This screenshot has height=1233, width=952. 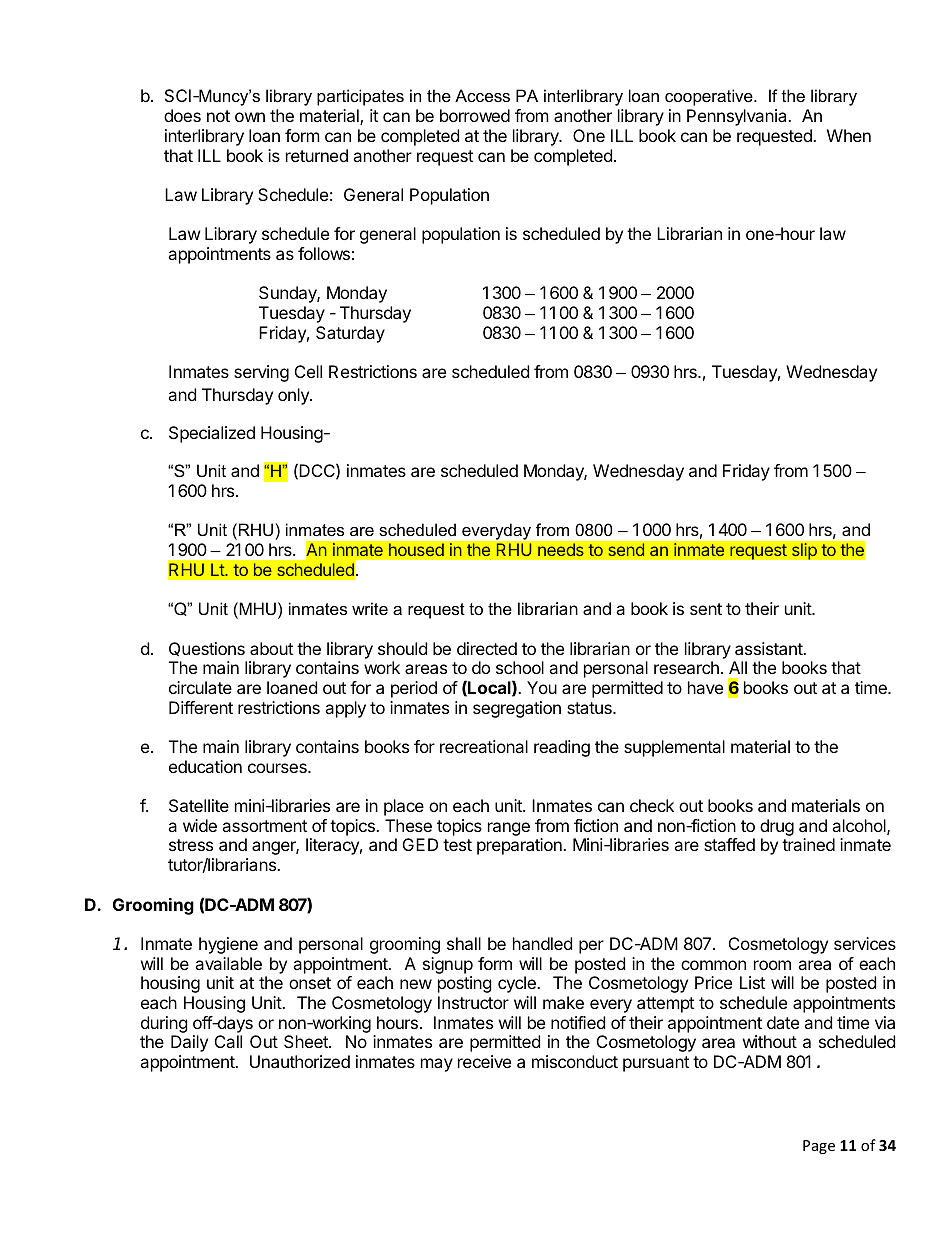 I want to click on borrowed, so click(x=475, y=115).
